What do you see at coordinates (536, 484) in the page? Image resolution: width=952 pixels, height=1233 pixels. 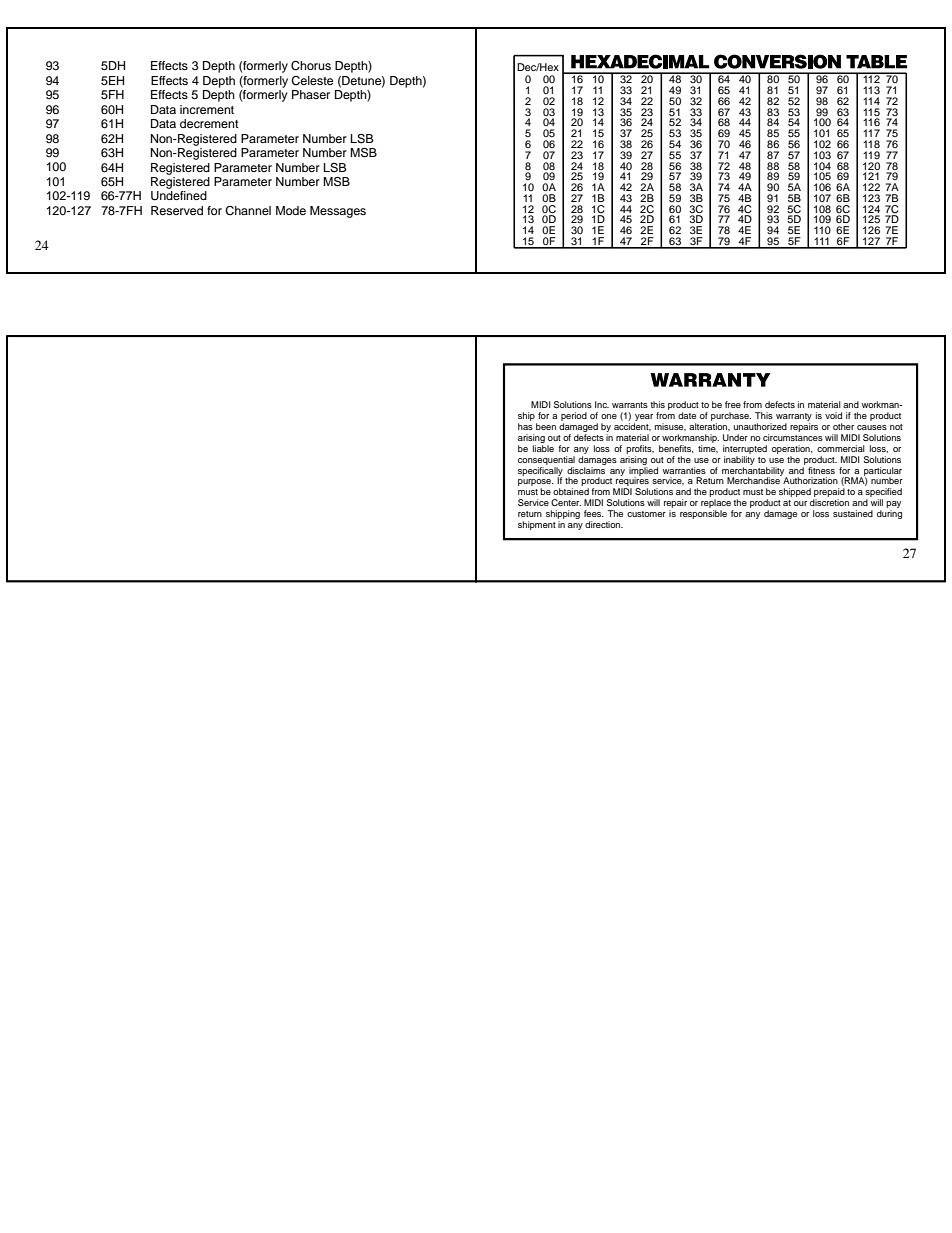 I see `purpose` at bounding box center [536, 484].
